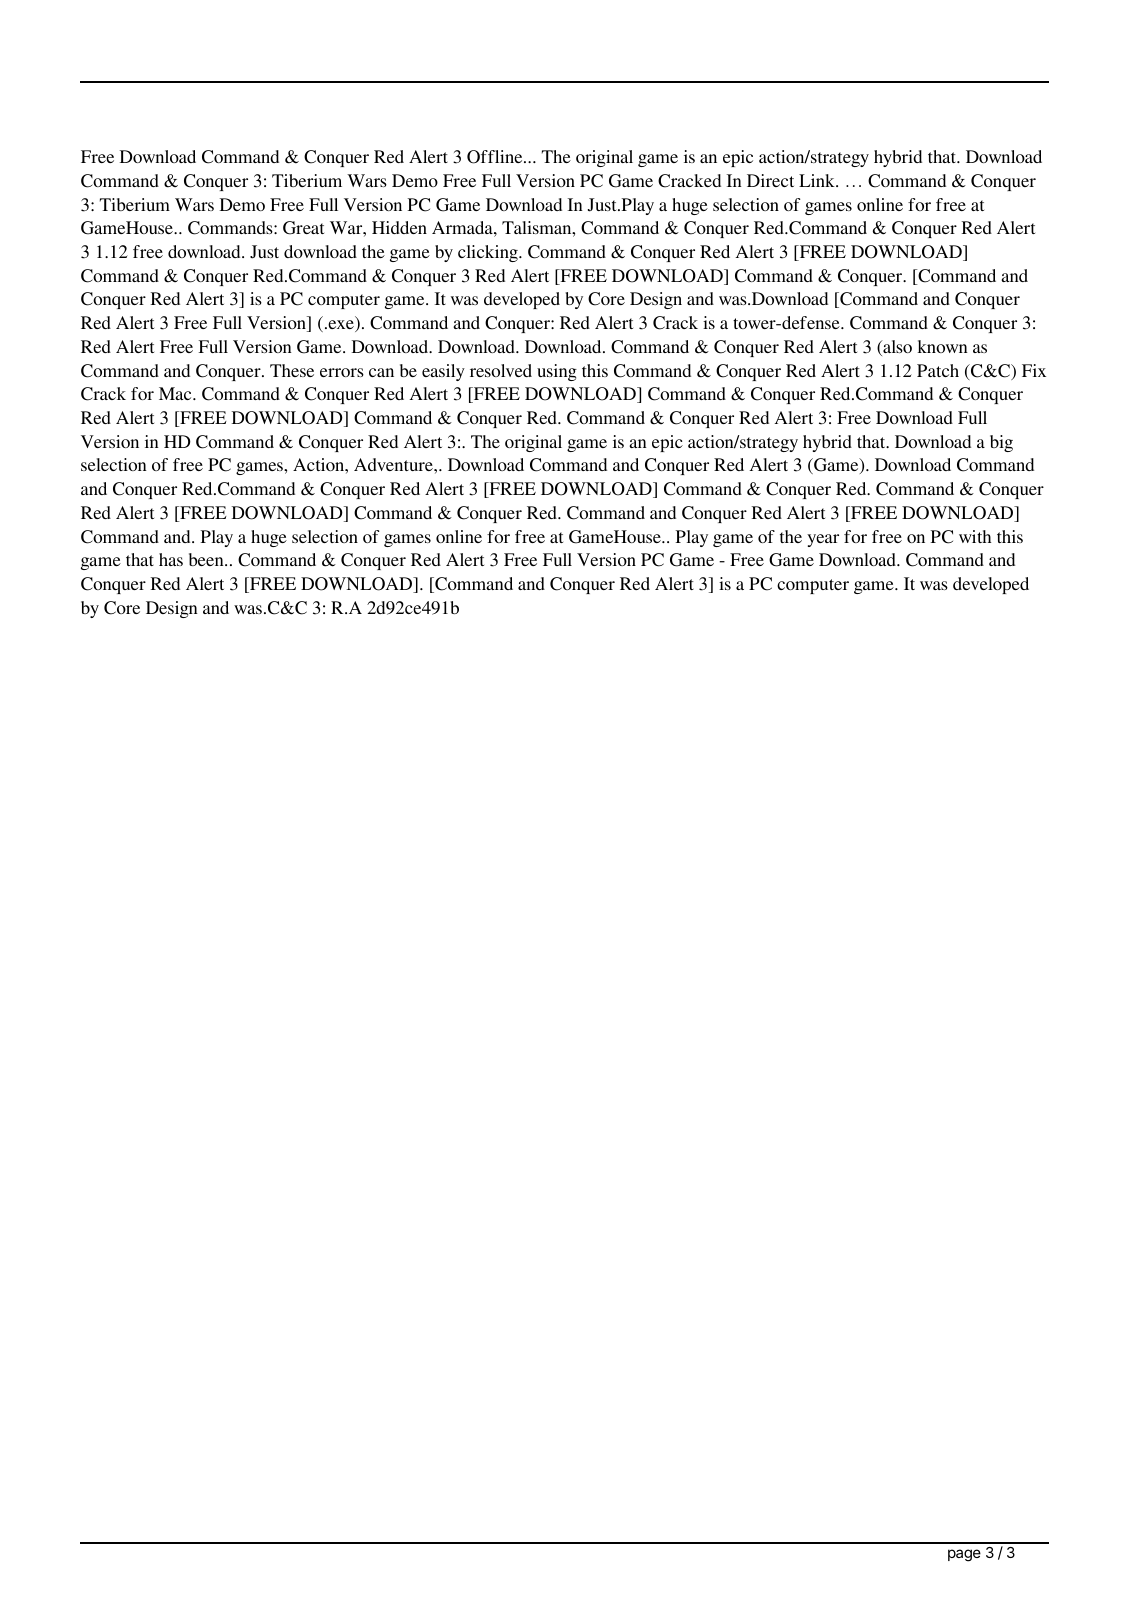 This page has height=1597, width=1129. Describe the element at coordinates (207, 559) in the page. I see `been` at that location.
